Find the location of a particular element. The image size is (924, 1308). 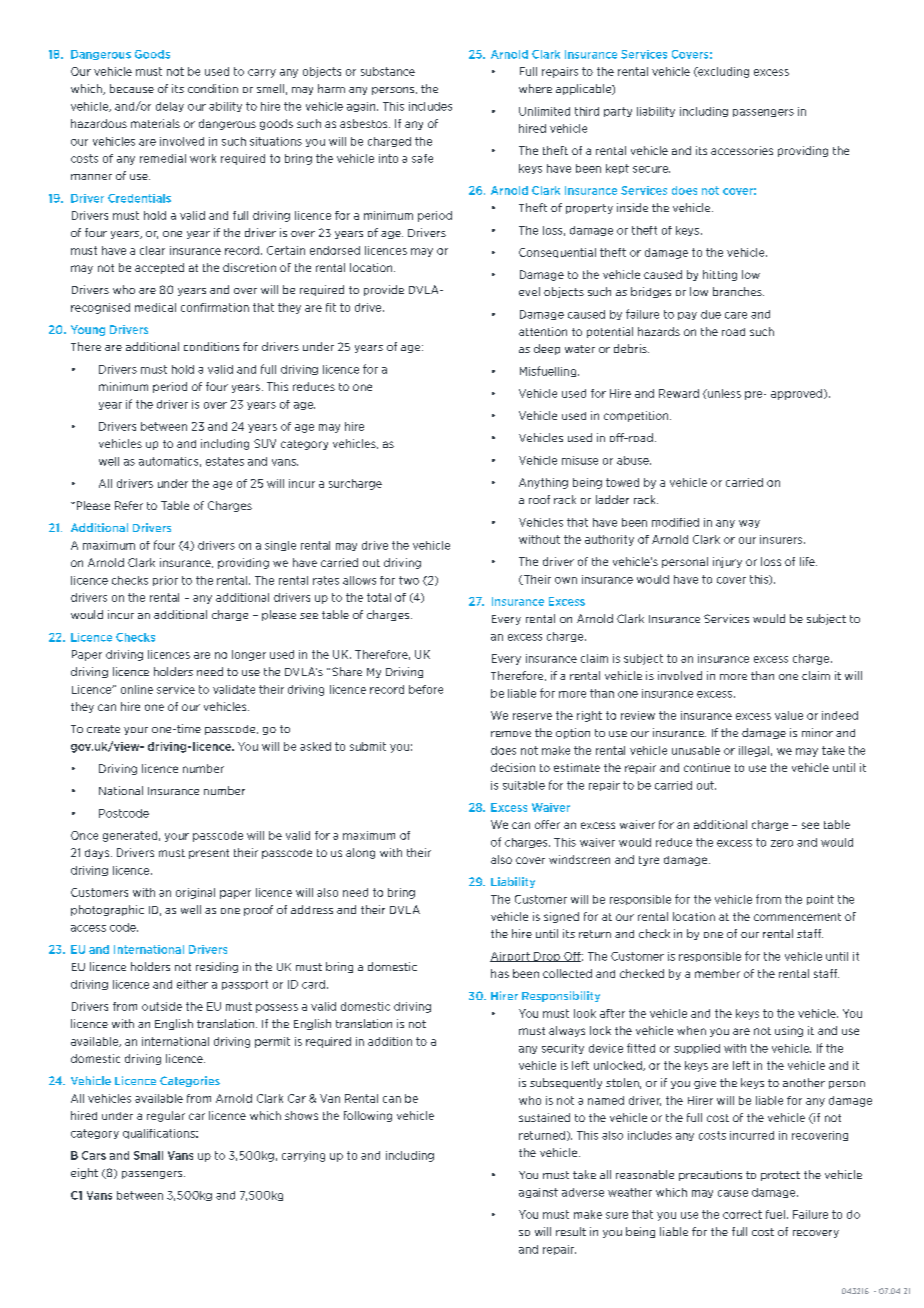

result is located at coordinates (571, 1231).
